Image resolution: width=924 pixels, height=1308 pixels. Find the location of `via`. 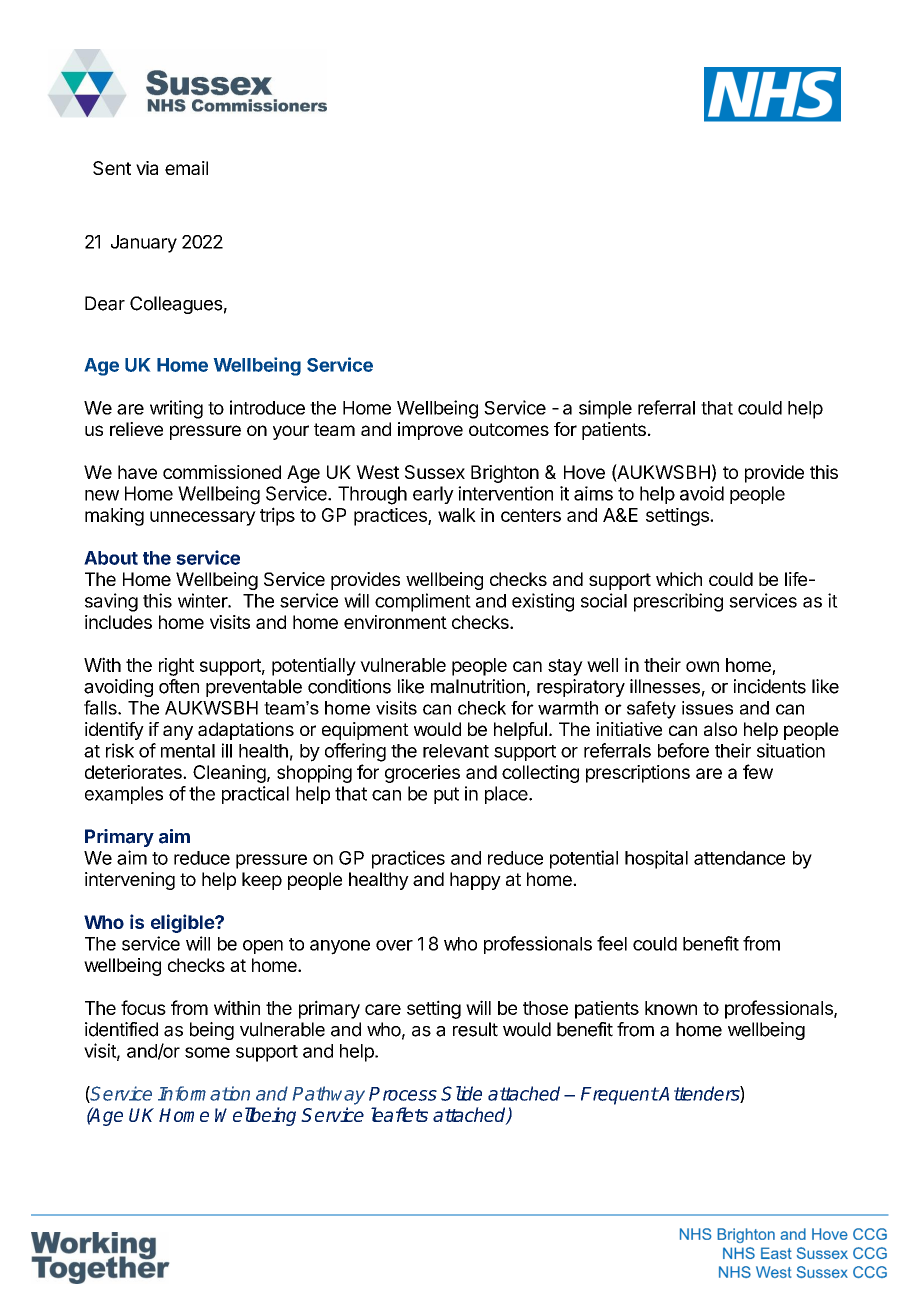

via is located at coordinates (147, 168).
